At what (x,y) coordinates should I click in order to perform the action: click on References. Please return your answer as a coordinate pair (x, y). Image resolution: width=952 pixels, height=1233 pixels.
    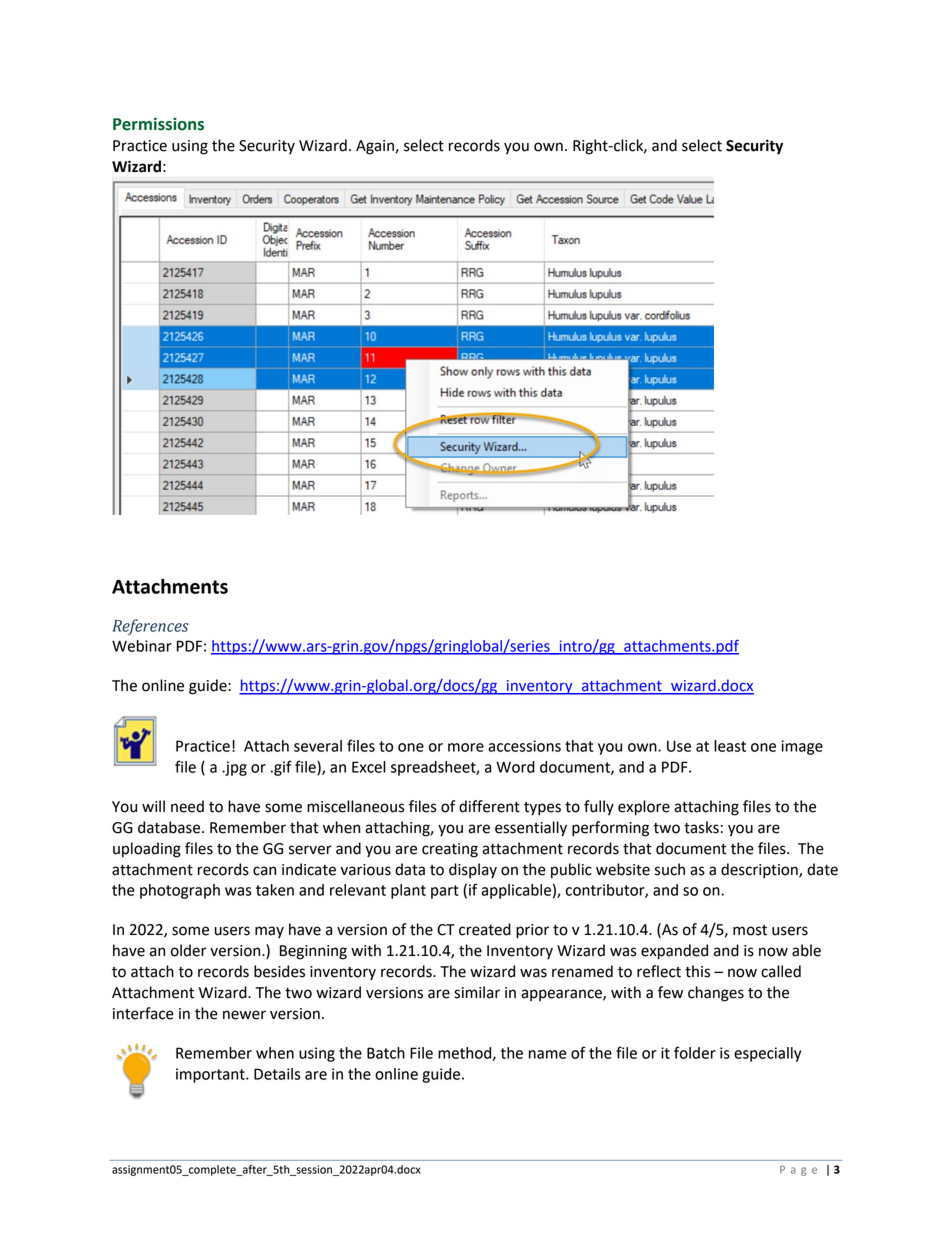
    Looking at the image, I should click on (150, 627).
